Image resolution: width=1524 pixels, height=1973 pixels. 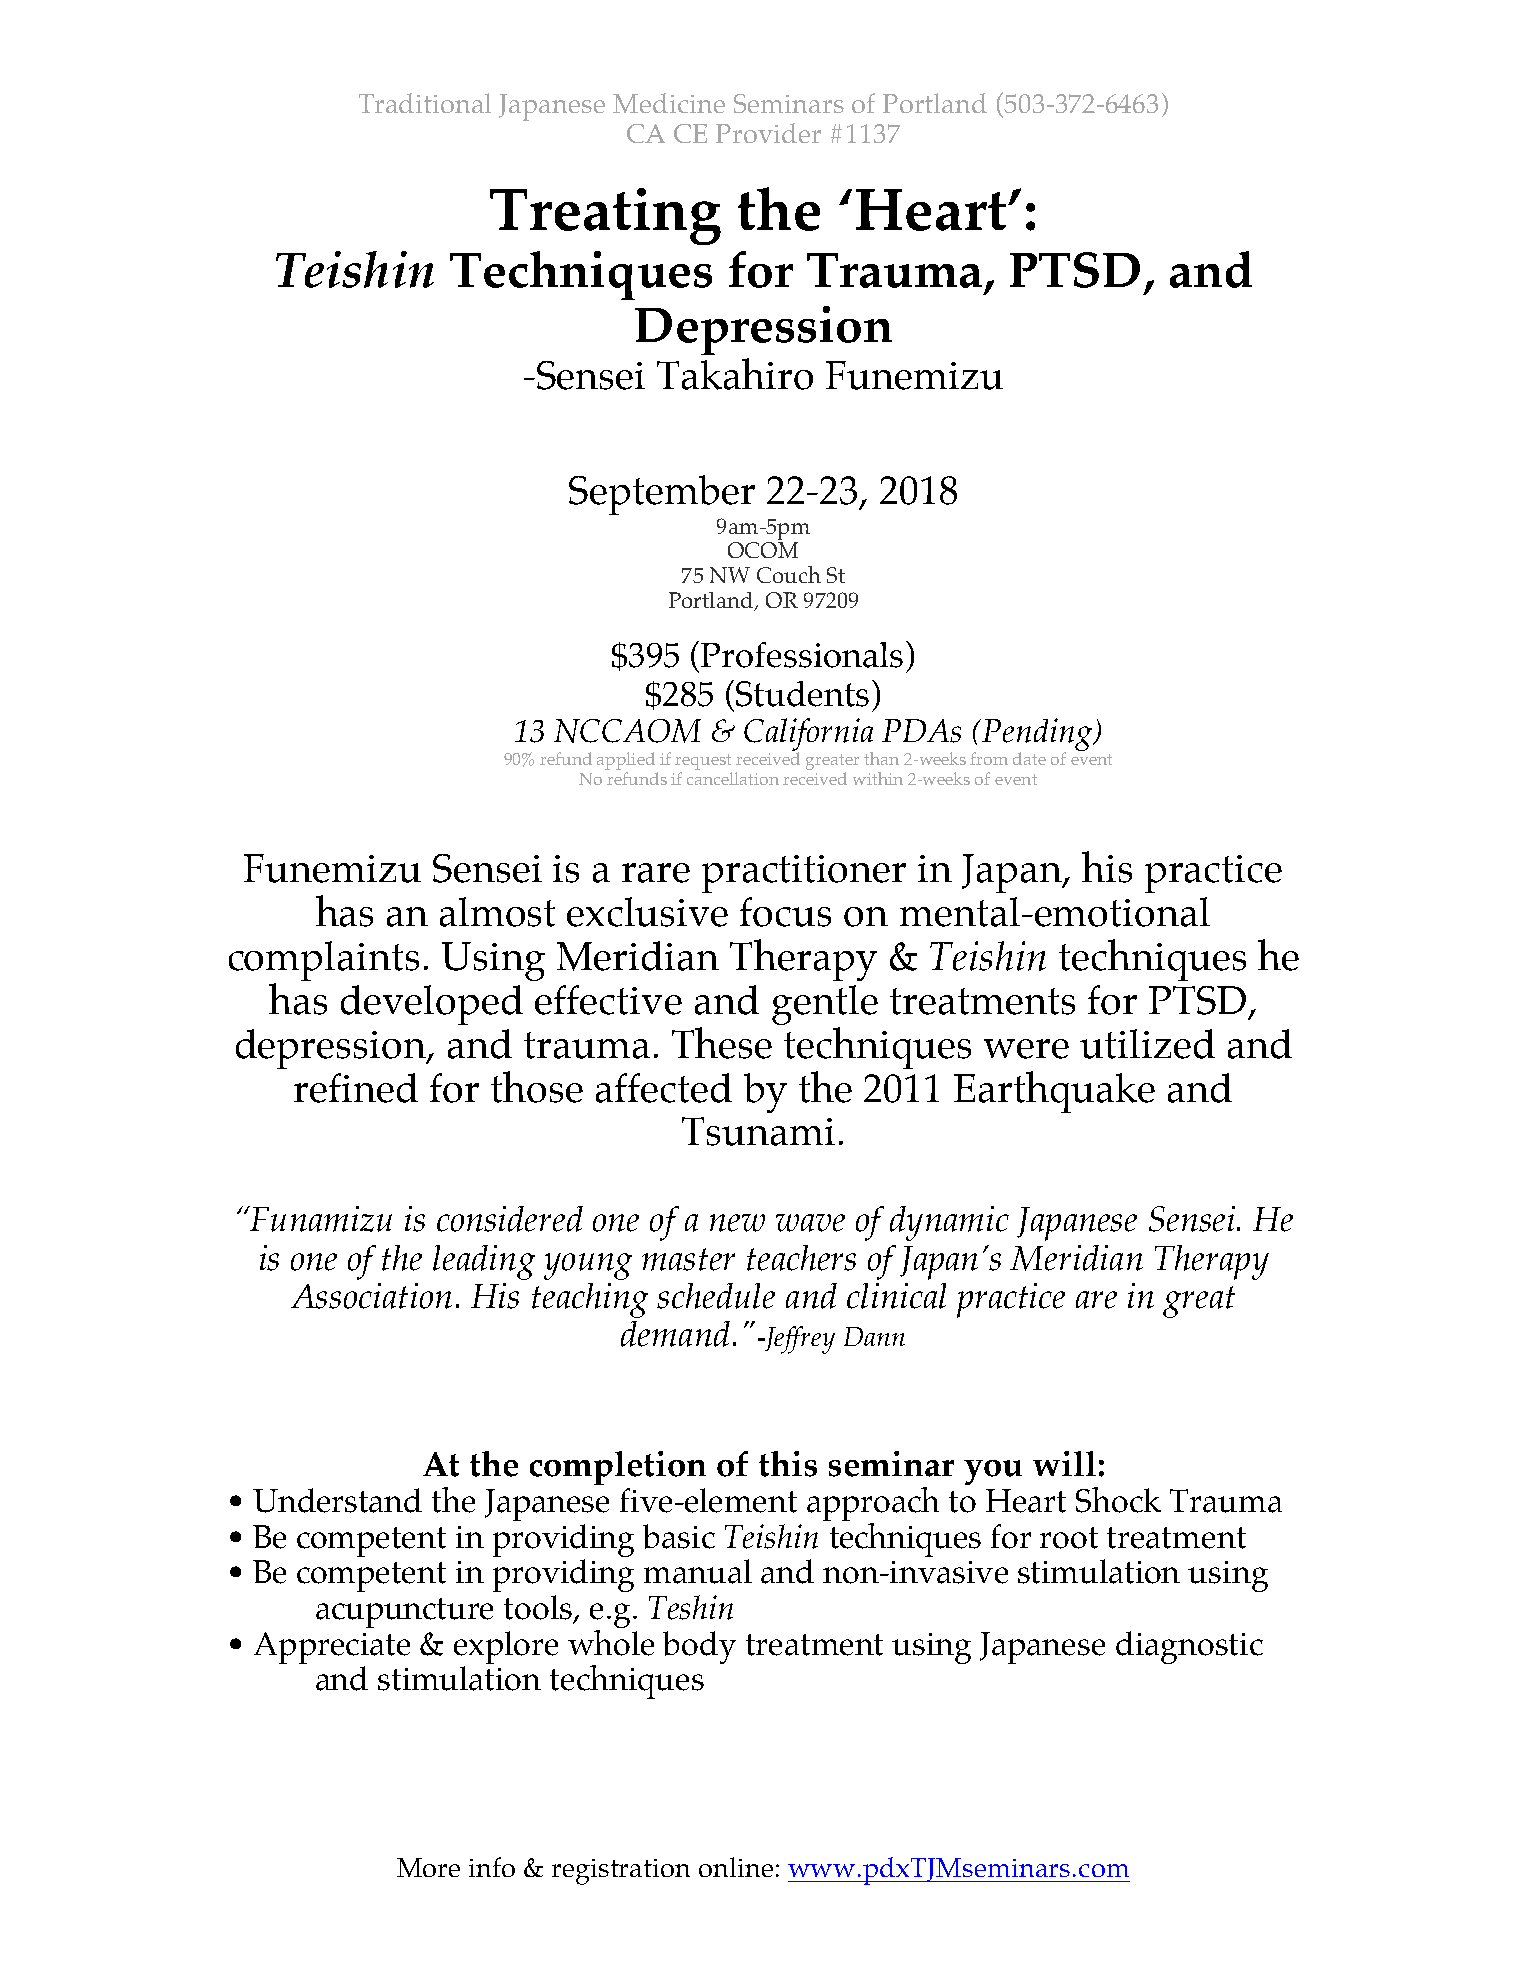 What do you see at coordinates (1147, 1044) in the screenshot?
I see `utilized` at bounding box center [1147, 1044].
